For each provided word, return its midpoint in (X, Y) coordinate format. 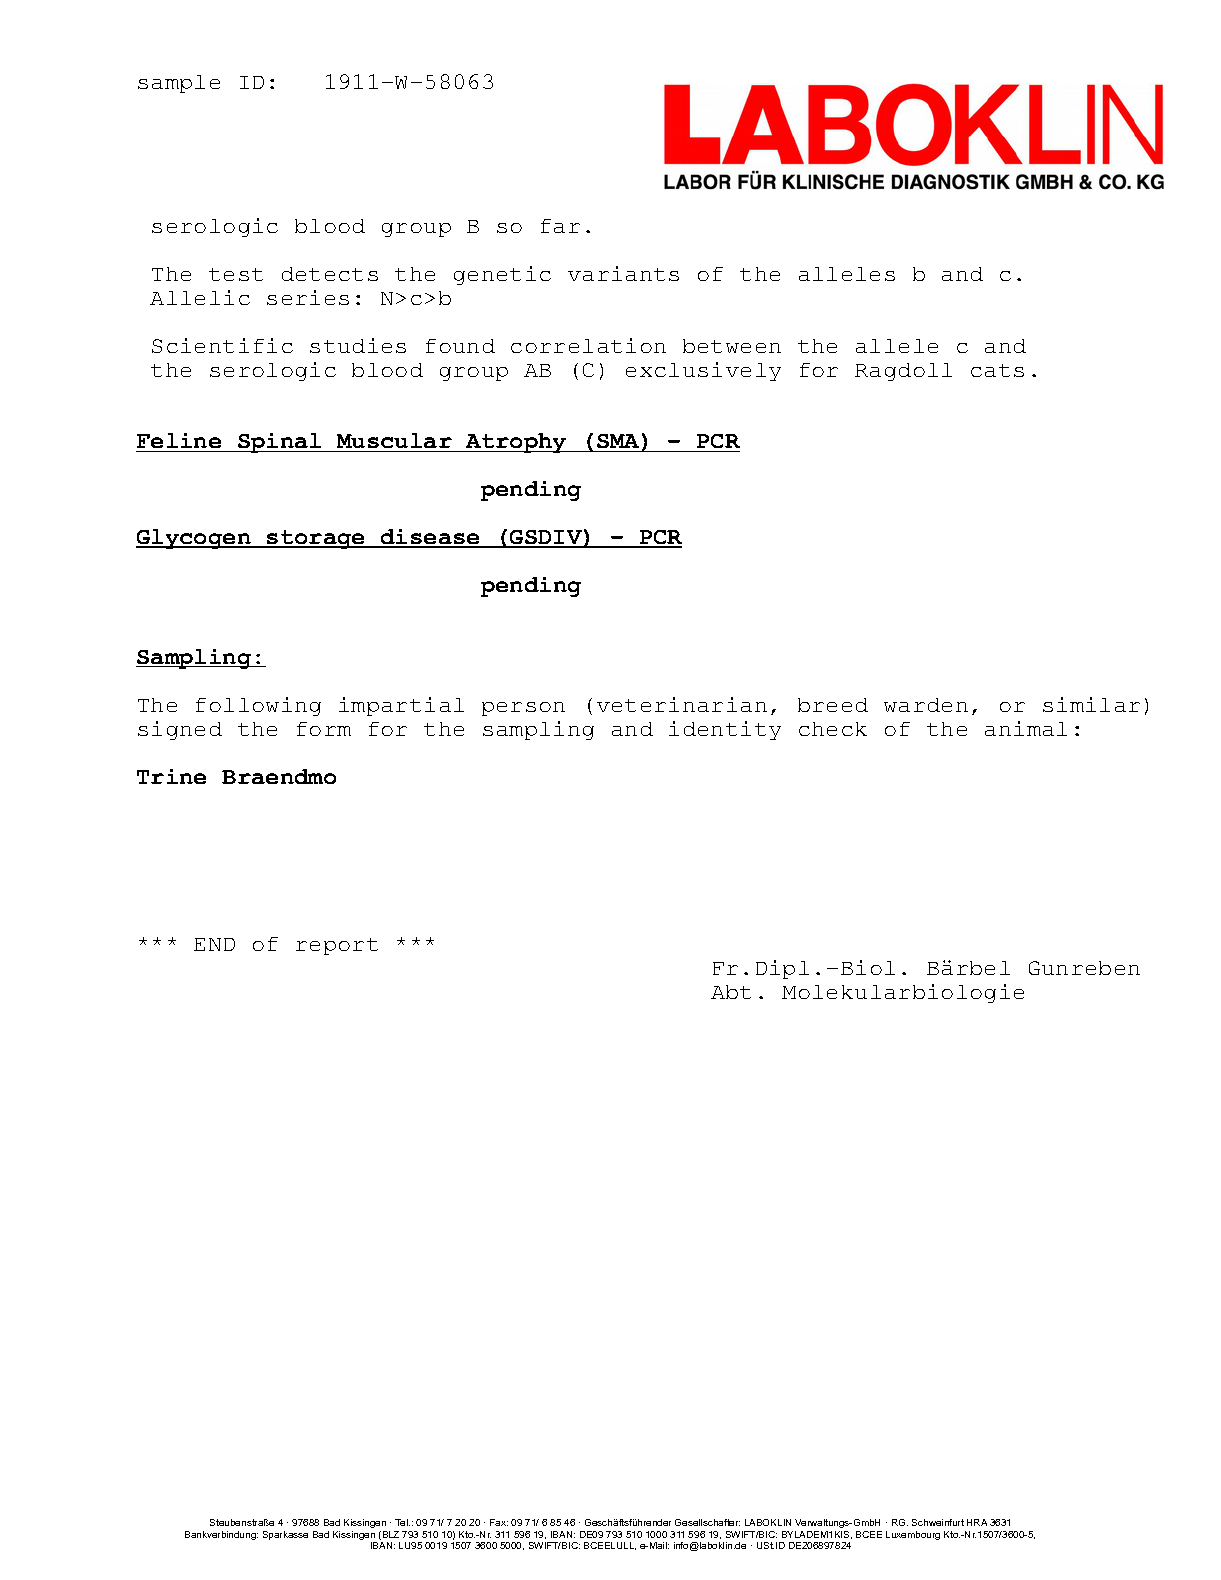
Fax (499, 1522)
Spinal (280, 443)
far (560, 226)
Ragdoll (903, 372)
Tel (402, 1522)
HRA (977, 1522)
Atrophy (516, 443)
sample (179, 84)
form (324, 729)
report (337, 946)
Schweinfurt (938, 1522)
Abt (731, 992)
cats (997, 370)
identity (725, 730)
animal (1026, 728)
